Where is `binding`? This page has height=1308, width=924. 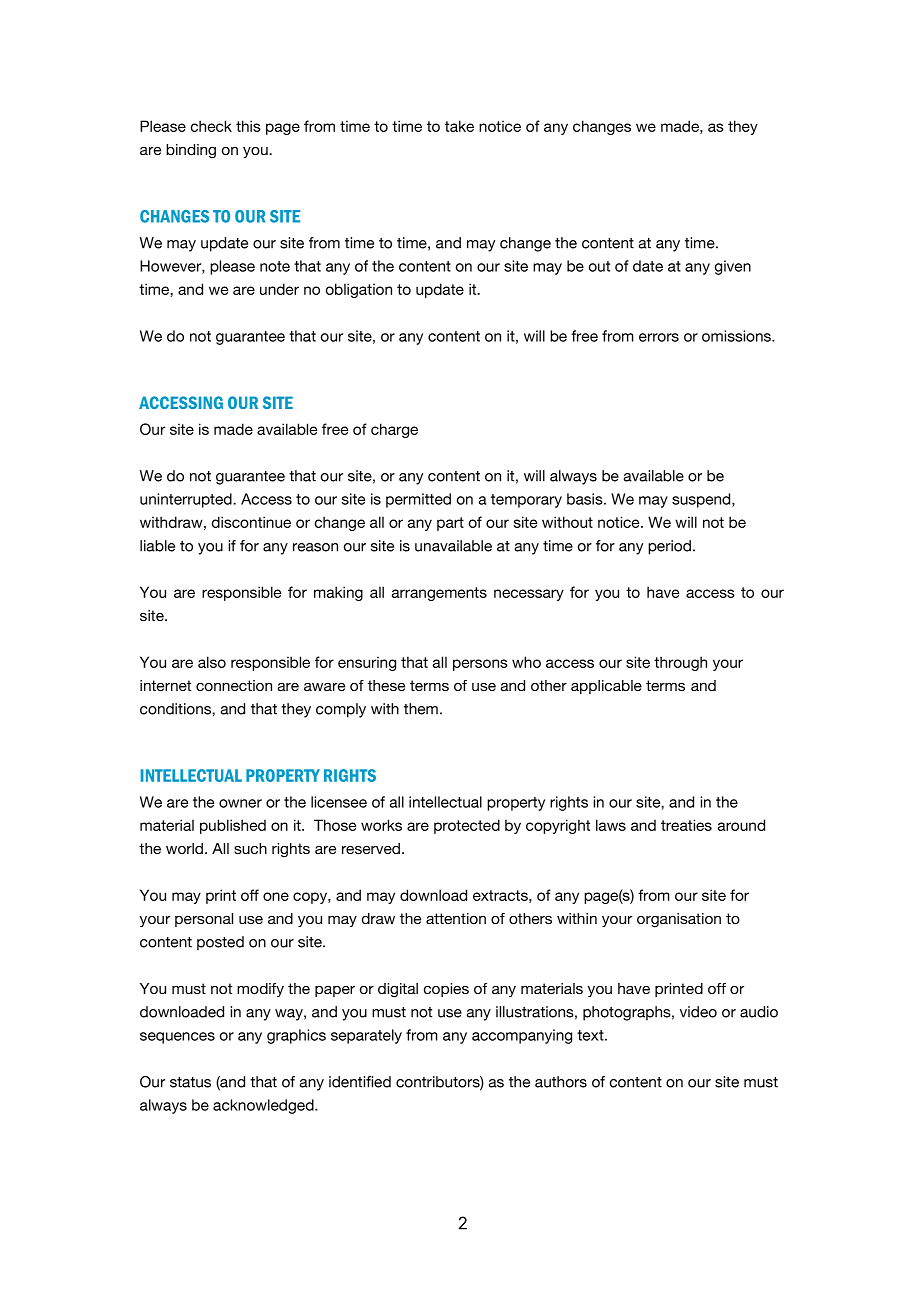 binding is located at coordinates (191, 151).
